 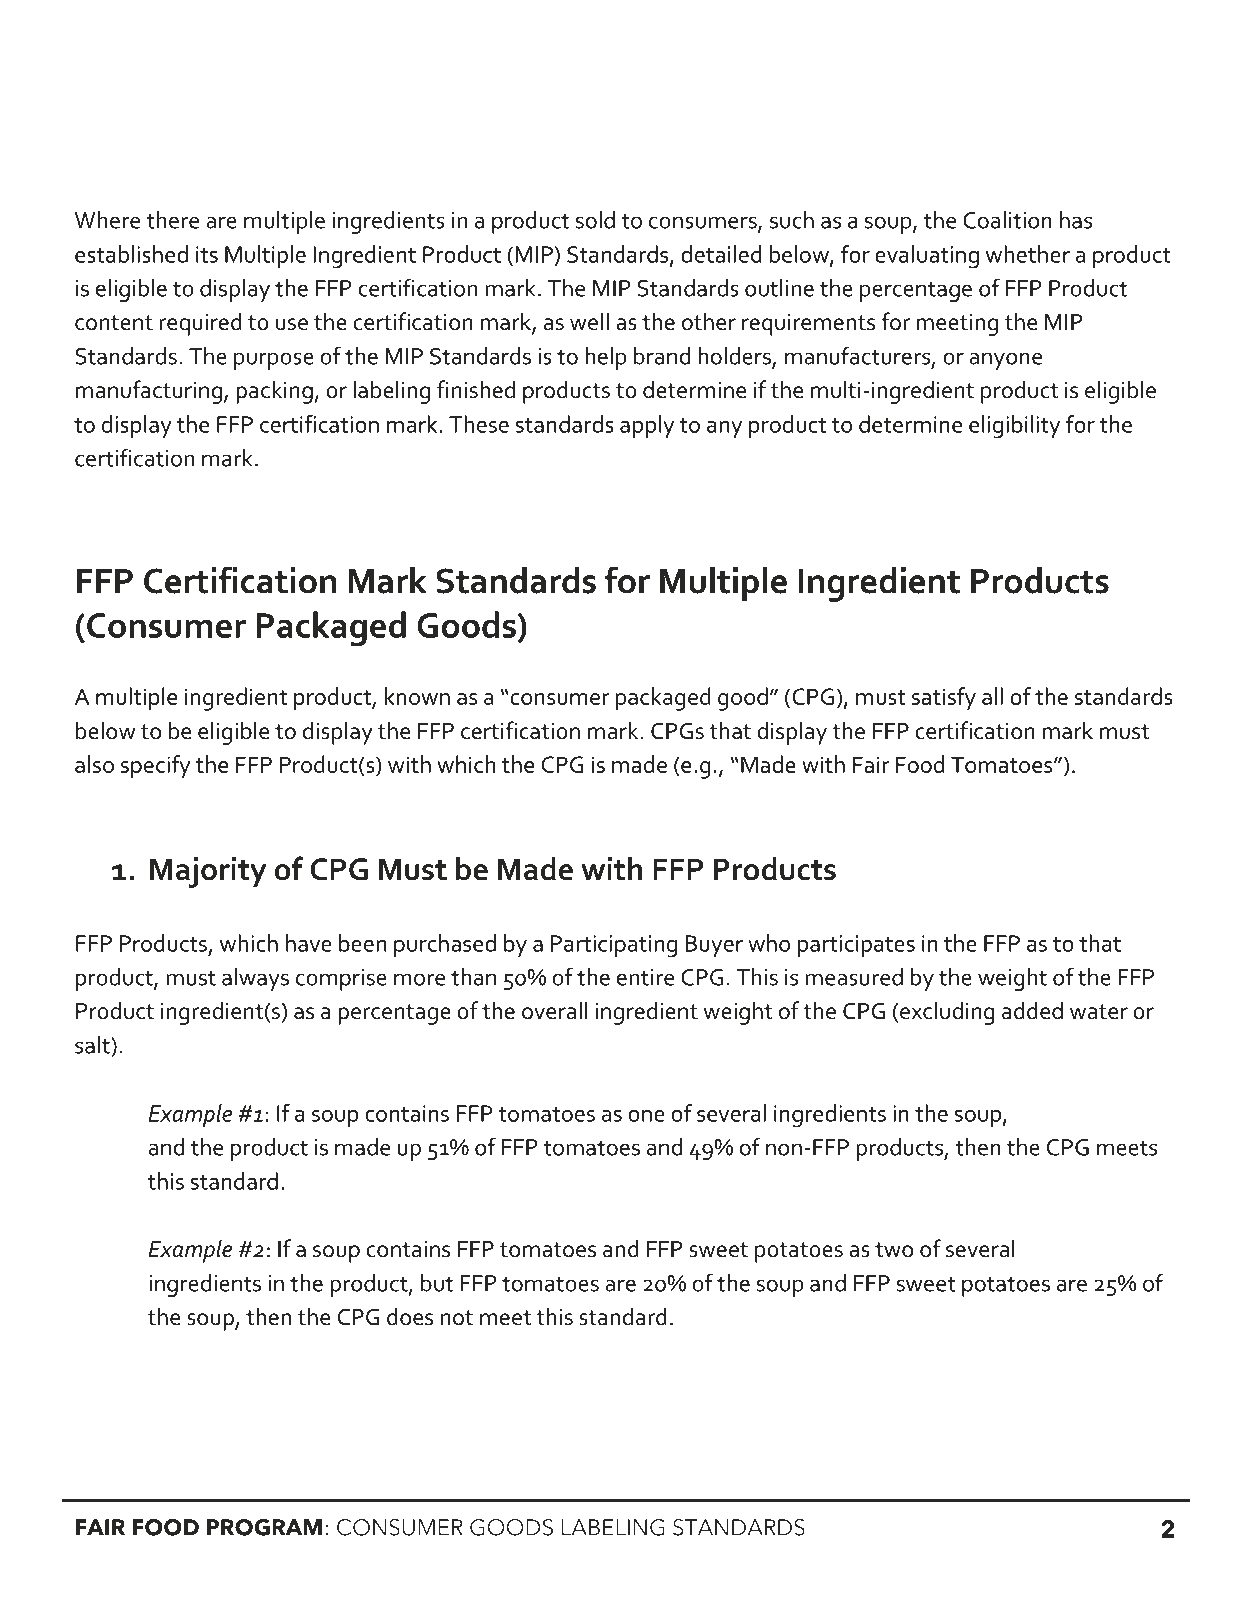 What do you see at coordinates (208, 872) in the document?
I see `Majority` at bounding box center [208, 872].
